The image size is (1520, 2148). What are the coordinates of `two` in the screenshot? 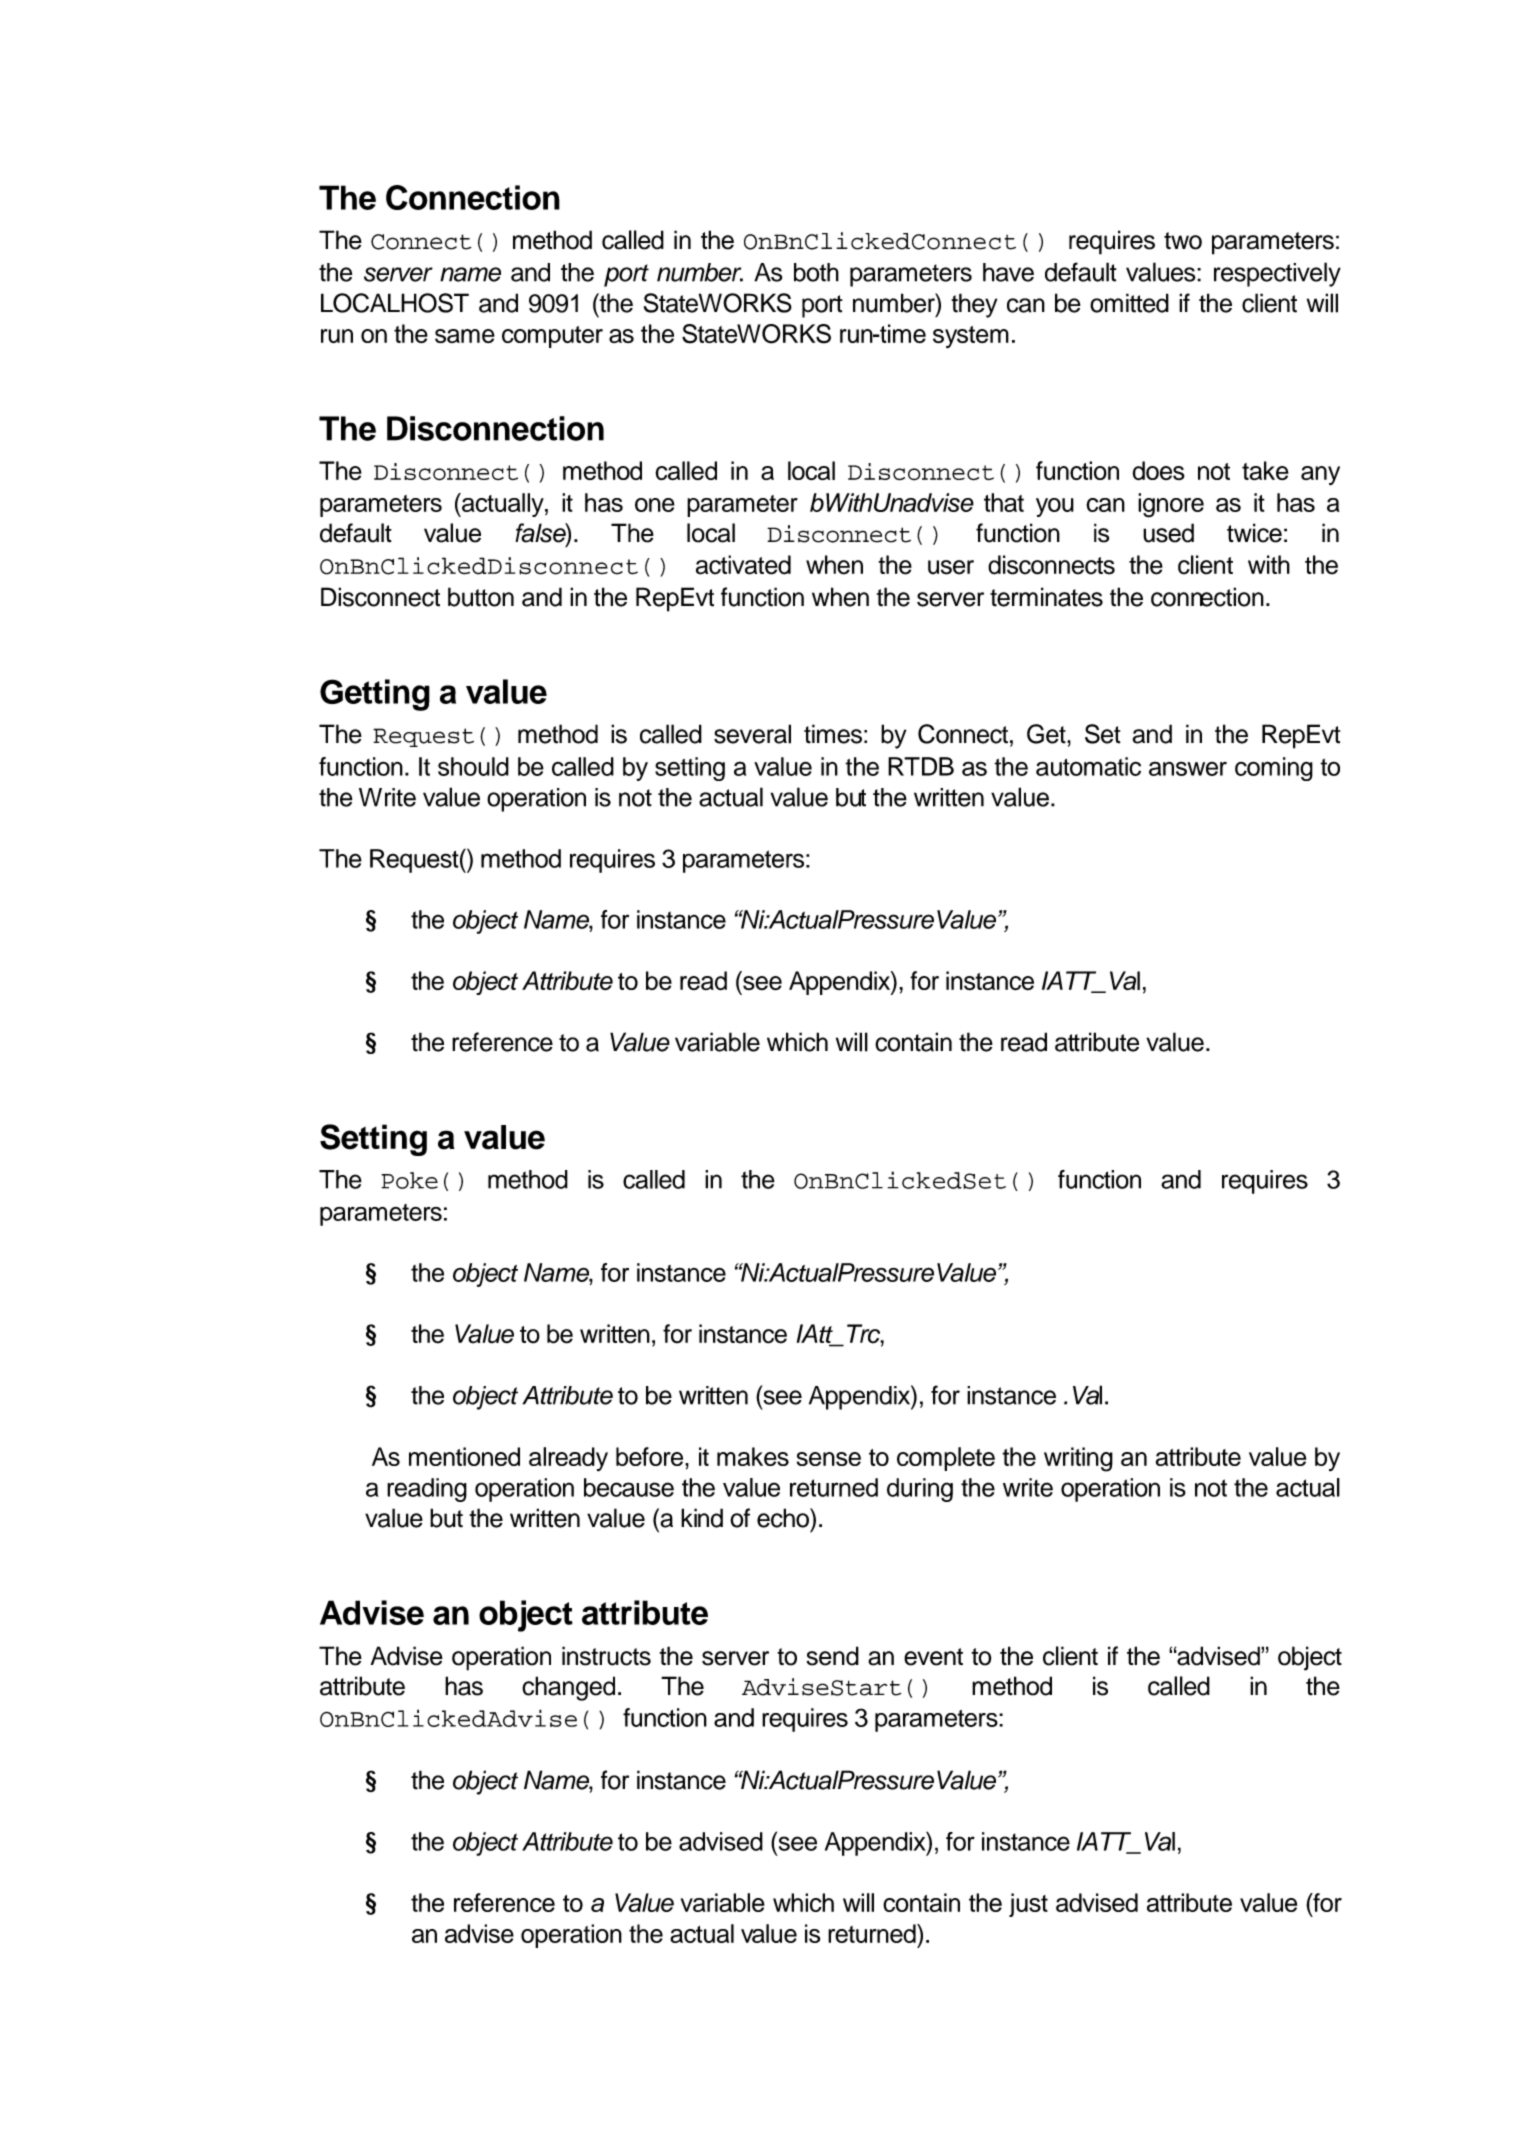 It's located at (1183, 241).
